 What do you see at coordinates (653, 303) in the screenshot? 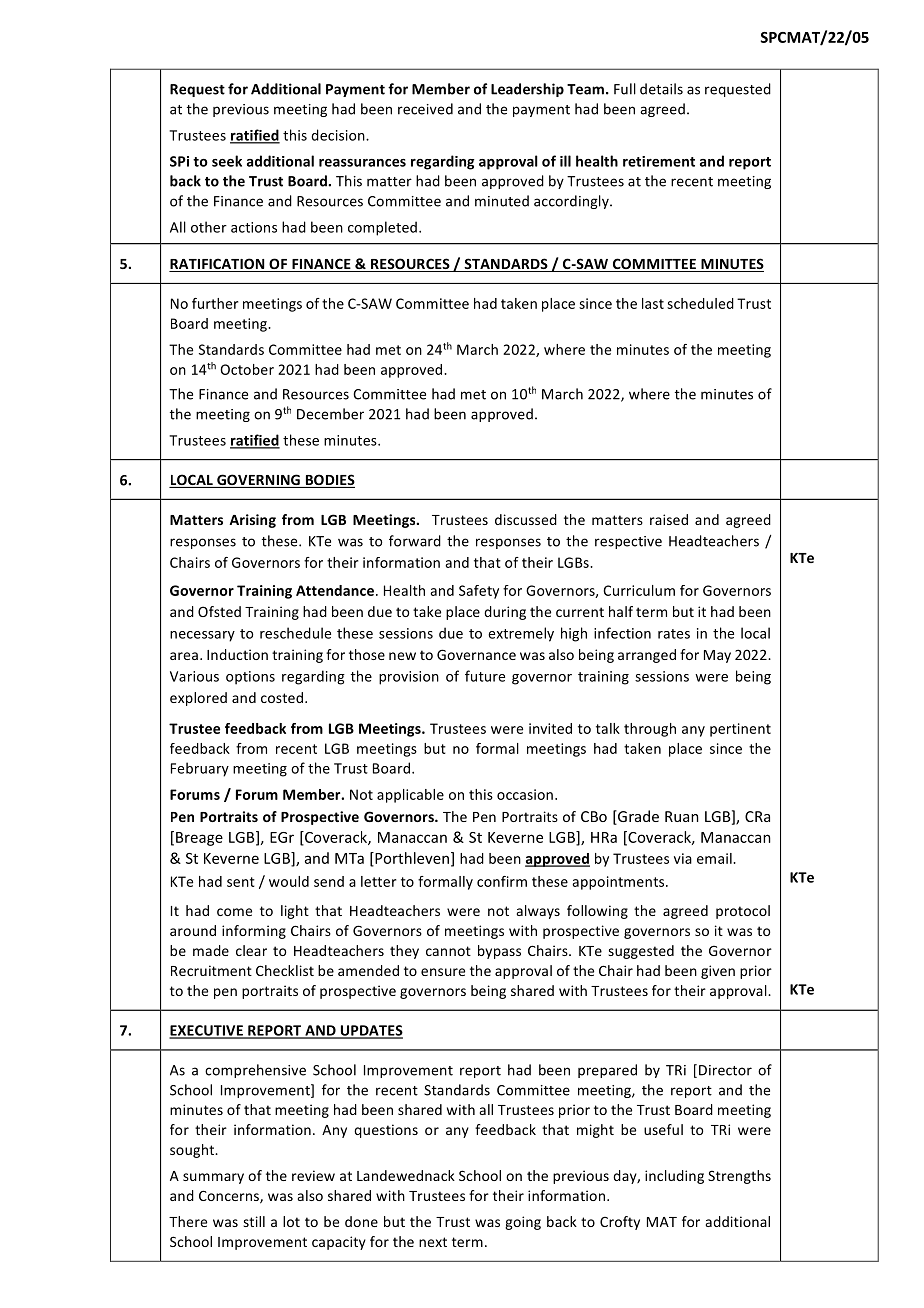
I see `last` at bounding box center [653, 303].
